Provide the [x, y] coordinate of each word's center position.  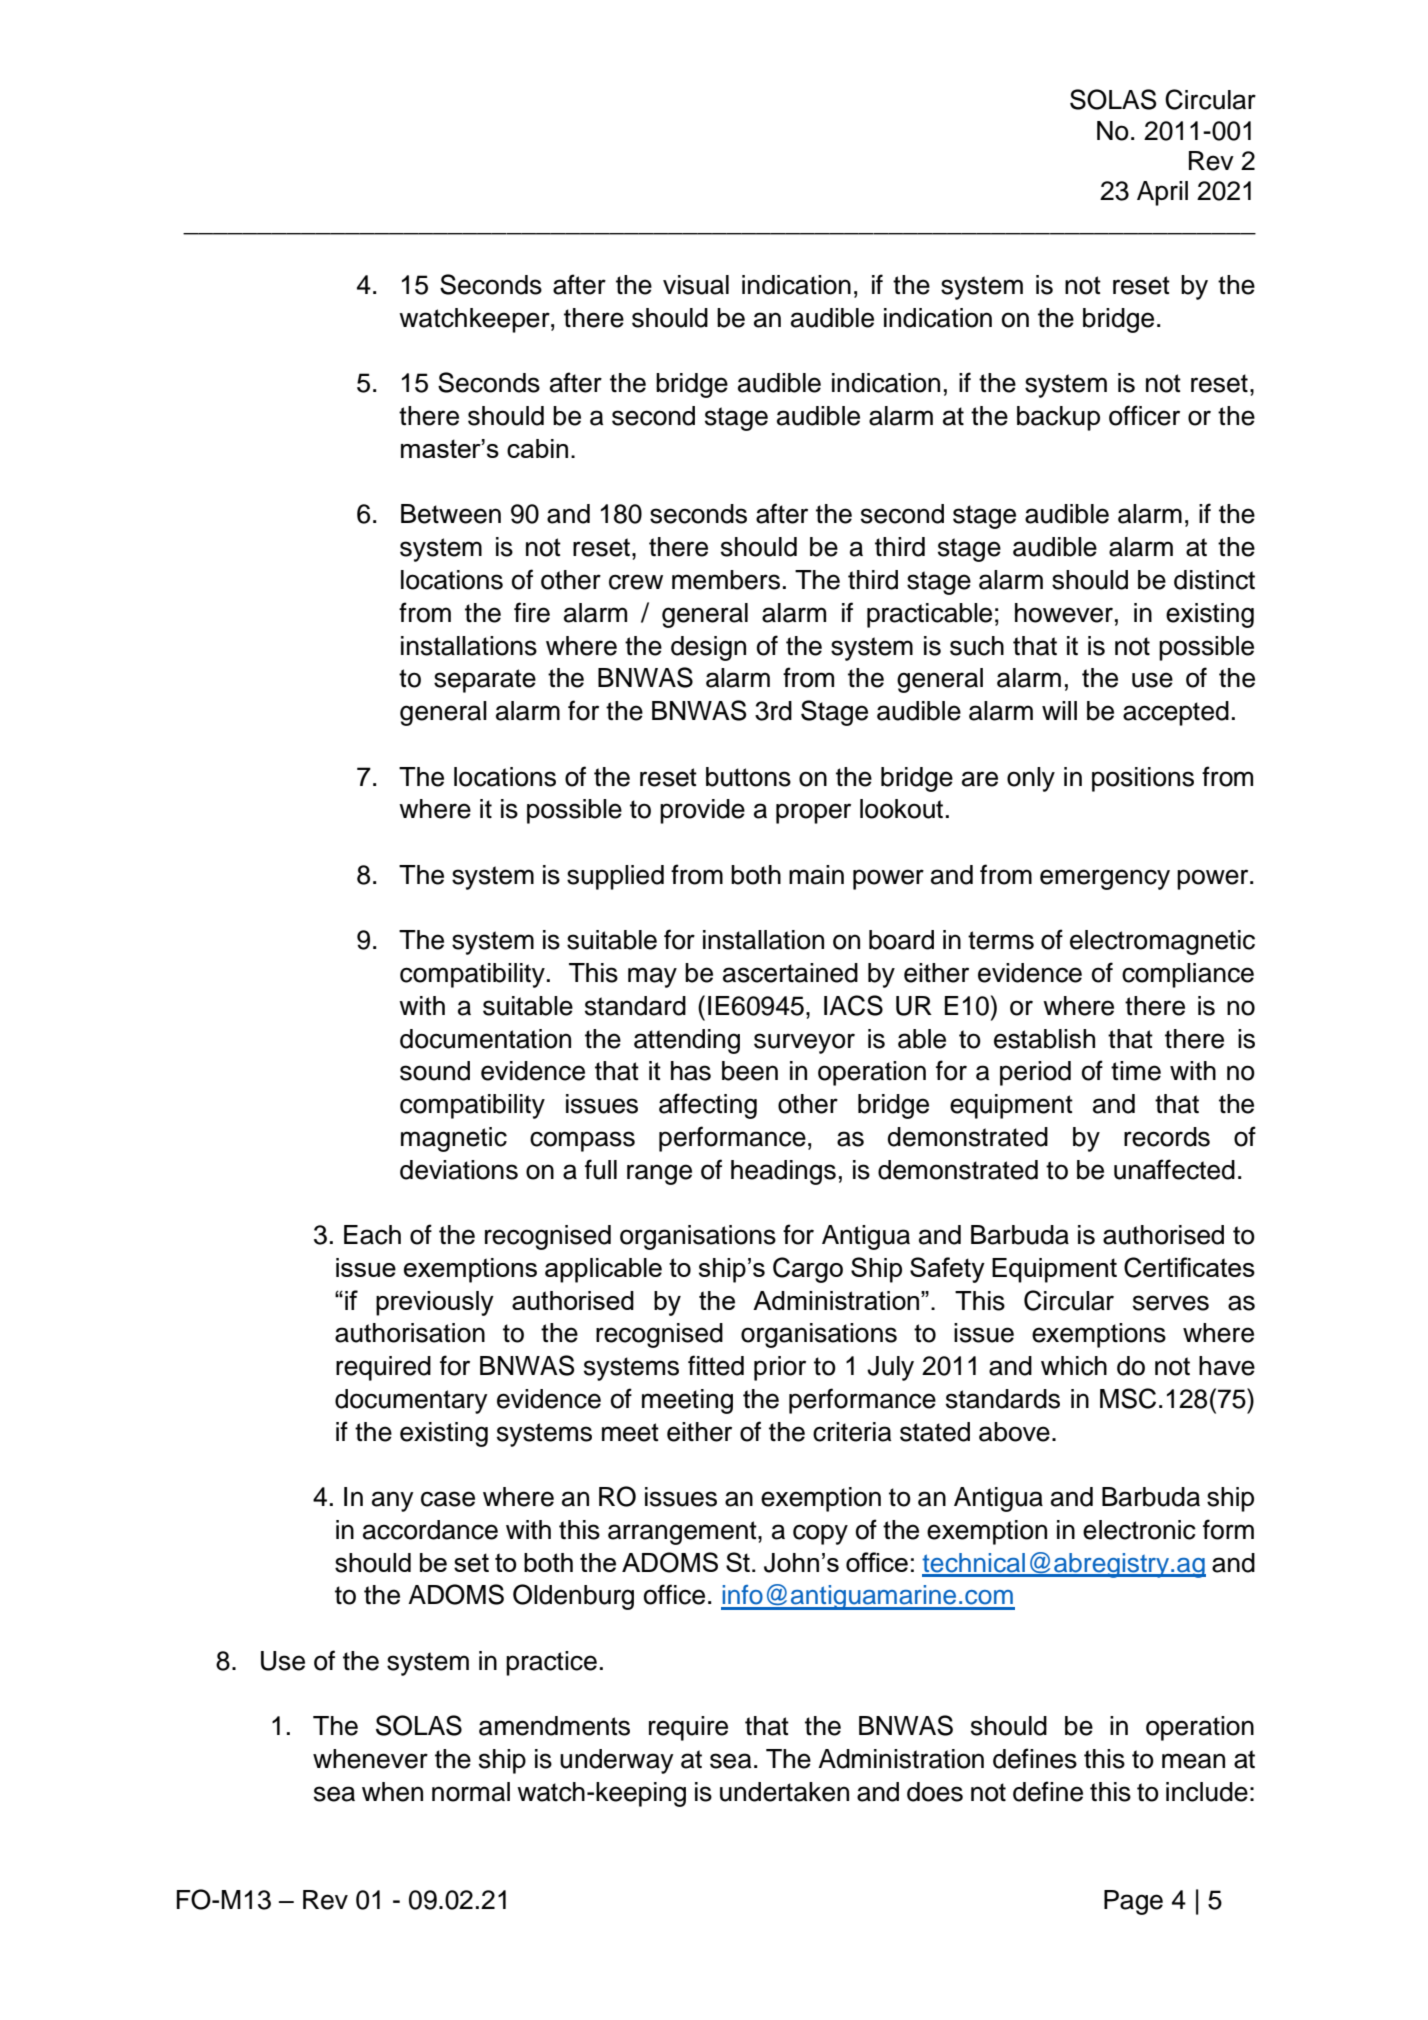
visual [696, 285]
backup [1058, 418]
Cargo [808, 1270]
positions [1143, 779]
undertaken [784, 1792]
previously [435, 1303]
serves [1171, 1303]
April [1162, 193]
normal [471, 1792]
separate [485, 681]
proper [813, 813]
